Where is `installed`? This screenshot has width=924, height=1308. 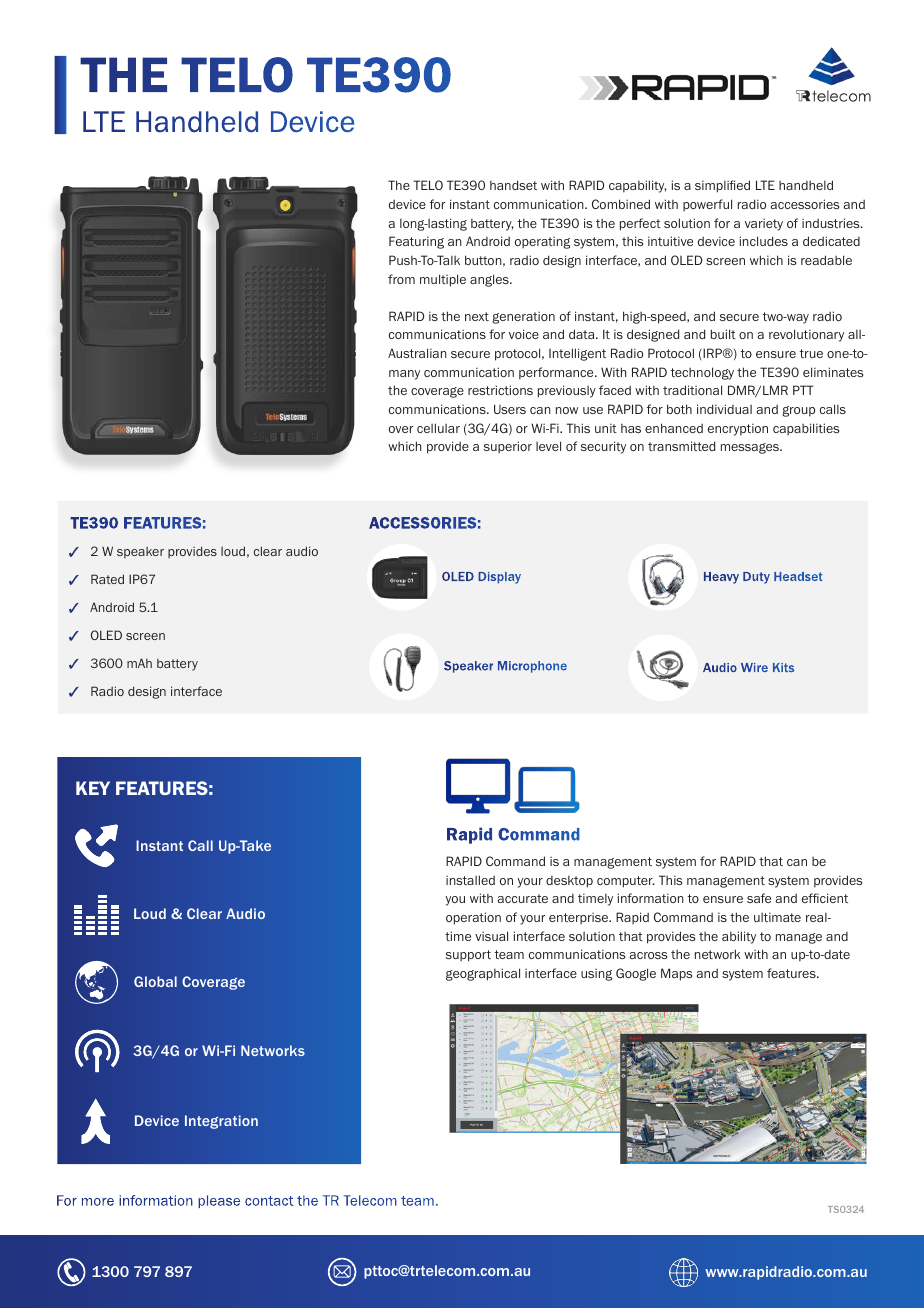 installed is located at coordinates (470, 880).
